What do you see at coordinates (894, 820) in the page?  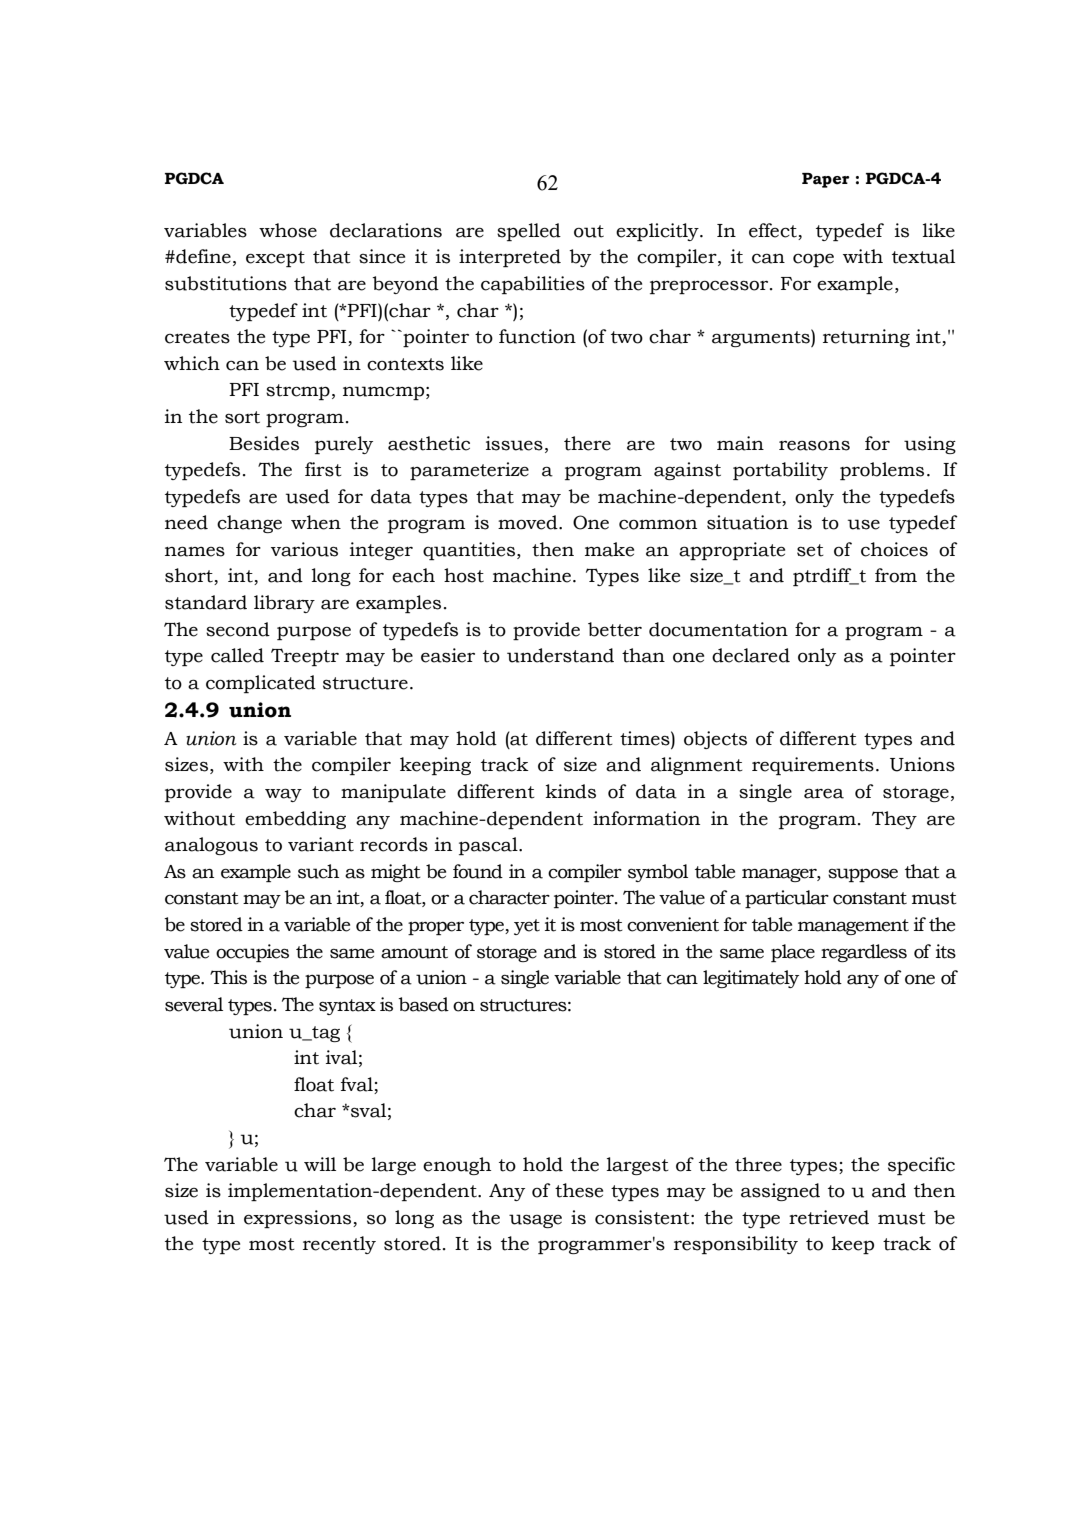 I see `They` at bounding box center [894, 820].
